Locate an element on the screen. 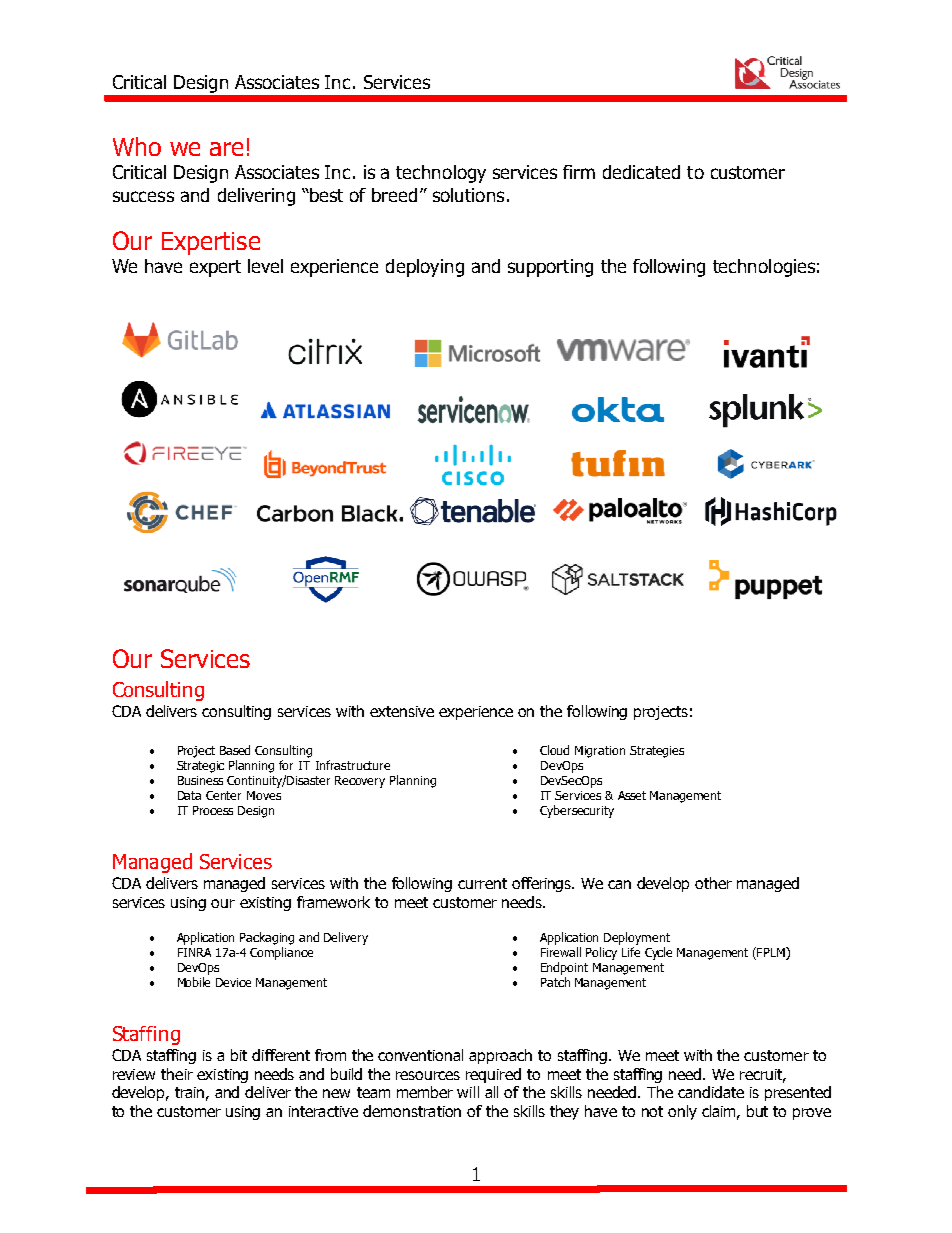 This screenshot has width=952, height=1233. deploying is located at coordinates (425, 268).
